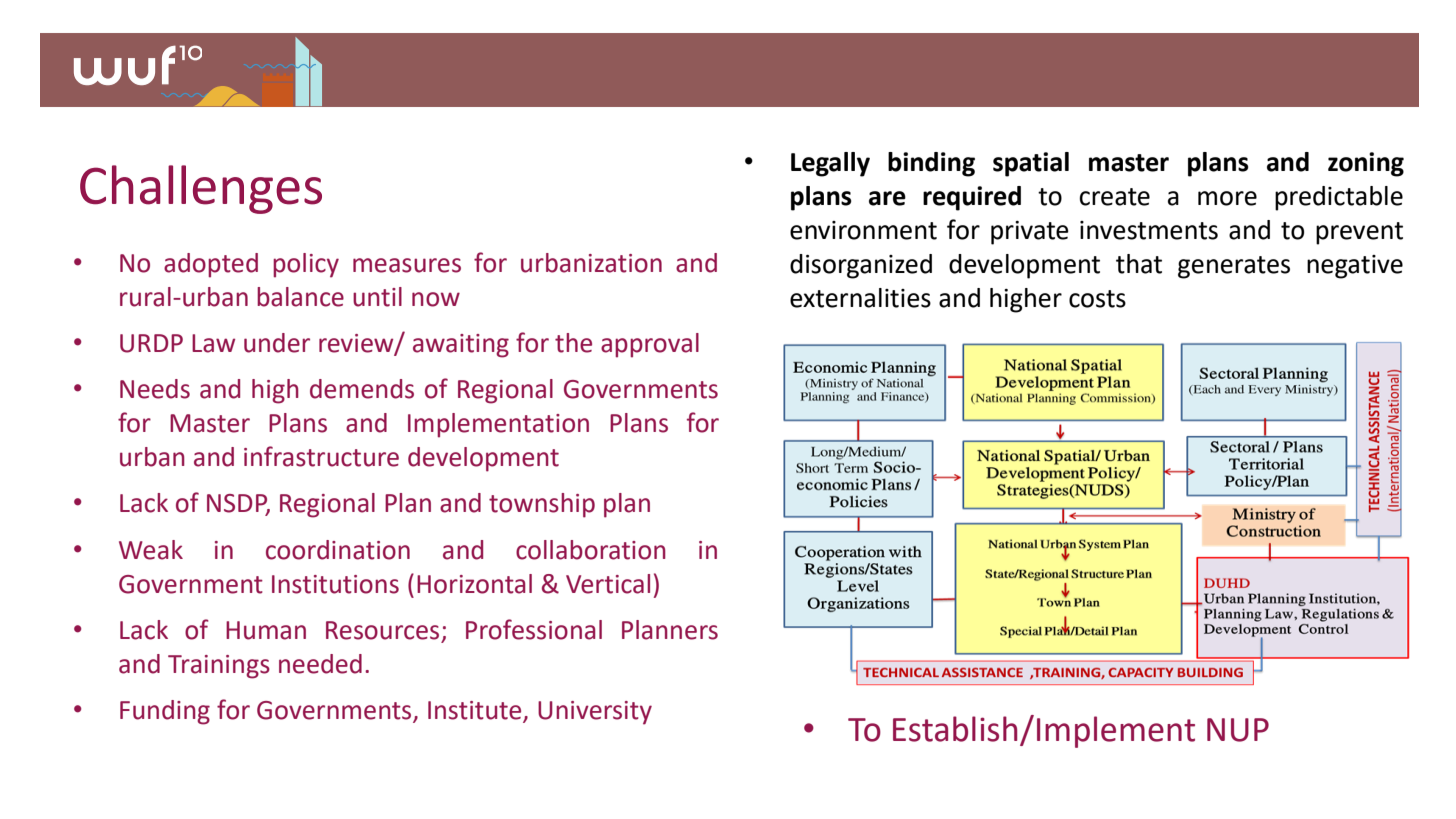  Describe the element at coordinates (201, 189) in the screenshot. I see `Challenges` at that location.
